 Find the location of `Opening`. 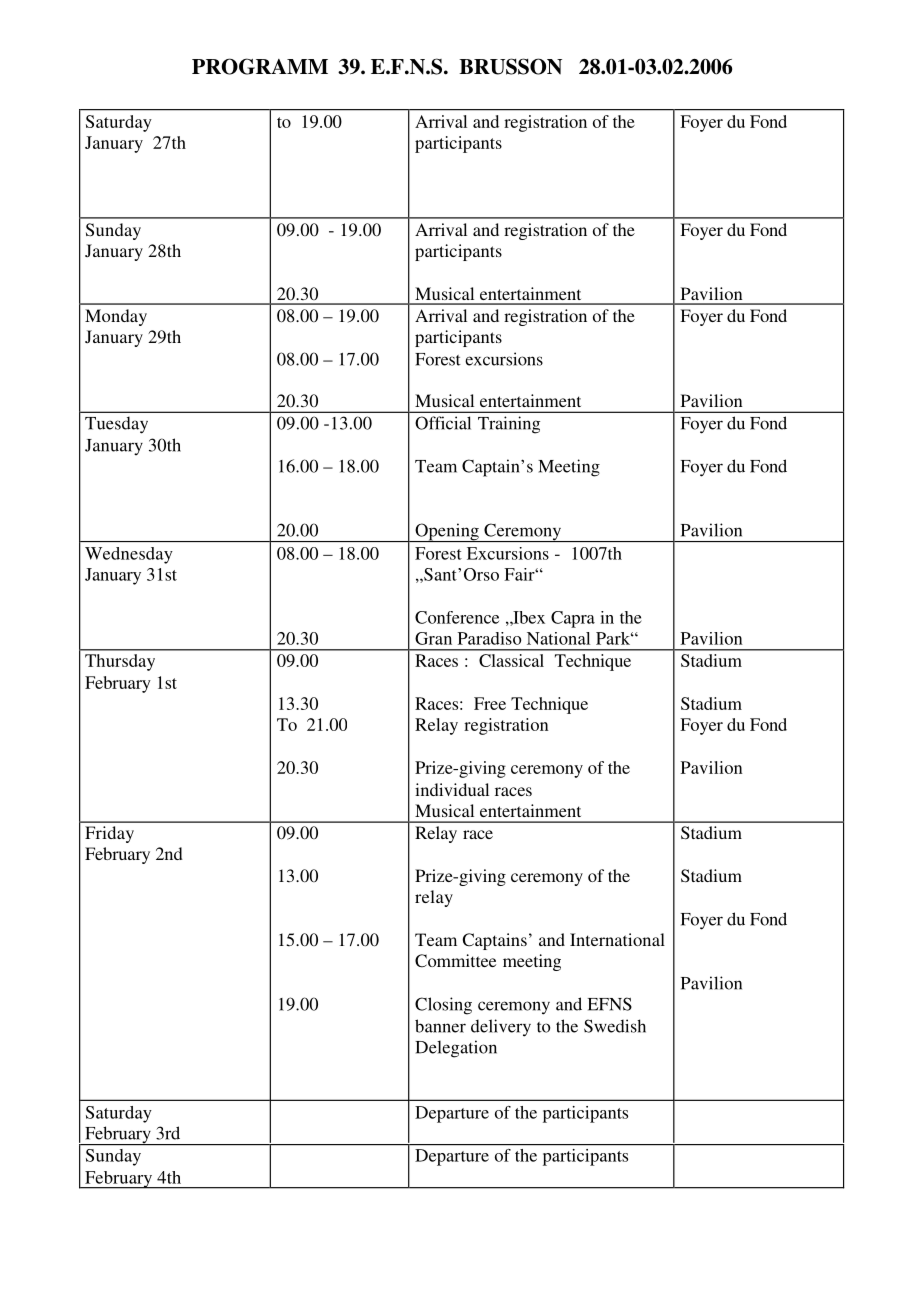

Opening is located at coordinates (447, 532).
